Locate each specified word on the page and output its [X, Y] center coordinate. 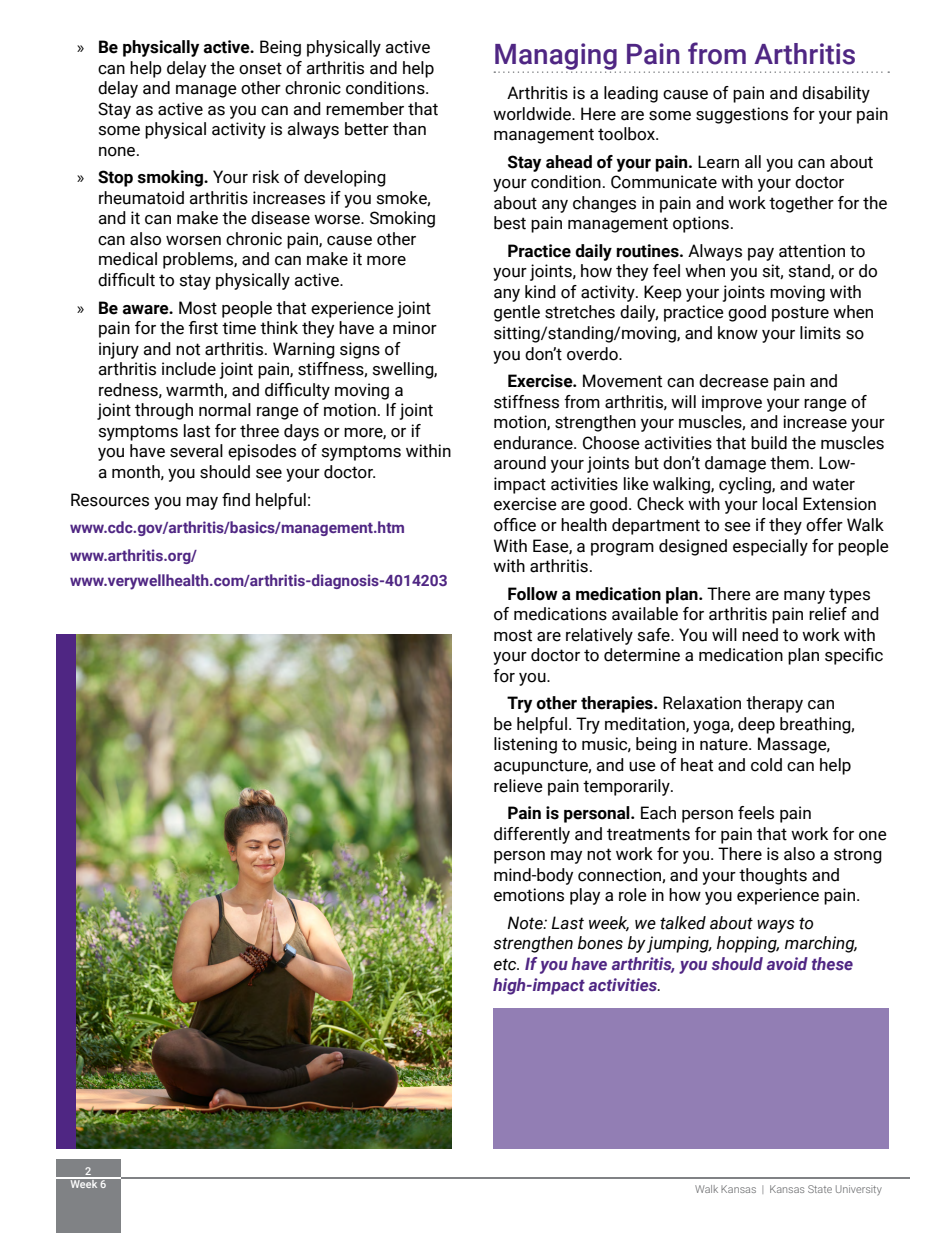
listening [525, 745]
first [203, 328]
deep [756, 725]
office [515, 525]
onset [260, 68]
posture [800, 314]
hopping [748, 944]
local [780, 504]
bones [600, 943]
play [585, 896]
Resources [110, 500]
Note [526, 923]
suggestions [742, 115]
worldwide [533, 114]
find [236, 500]
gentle [517, 313]
